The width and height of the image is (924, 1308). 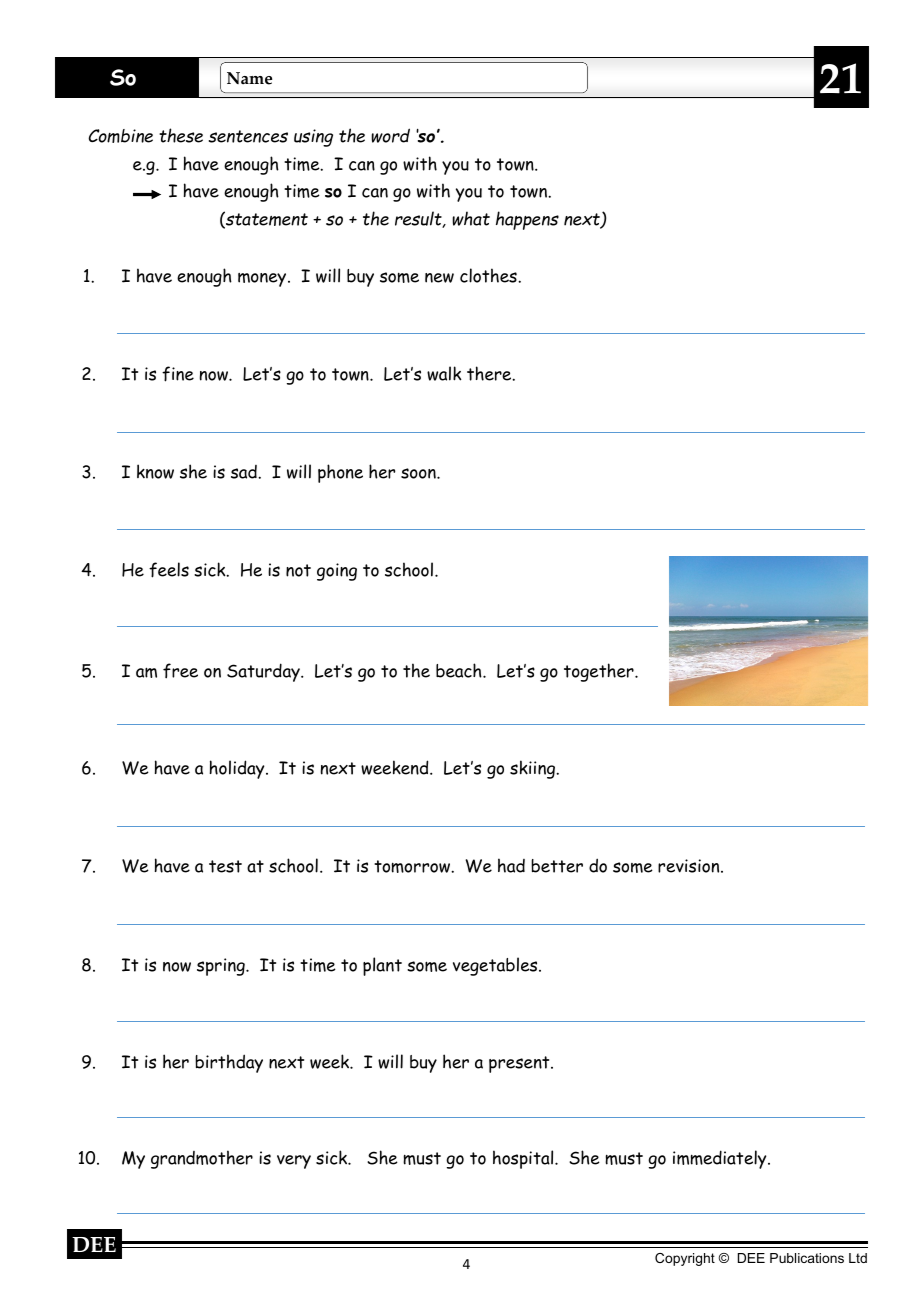 What do you see at coordinates (807, 1258) in the image?
I see `Publications` at bounding box center [807, 1258].
